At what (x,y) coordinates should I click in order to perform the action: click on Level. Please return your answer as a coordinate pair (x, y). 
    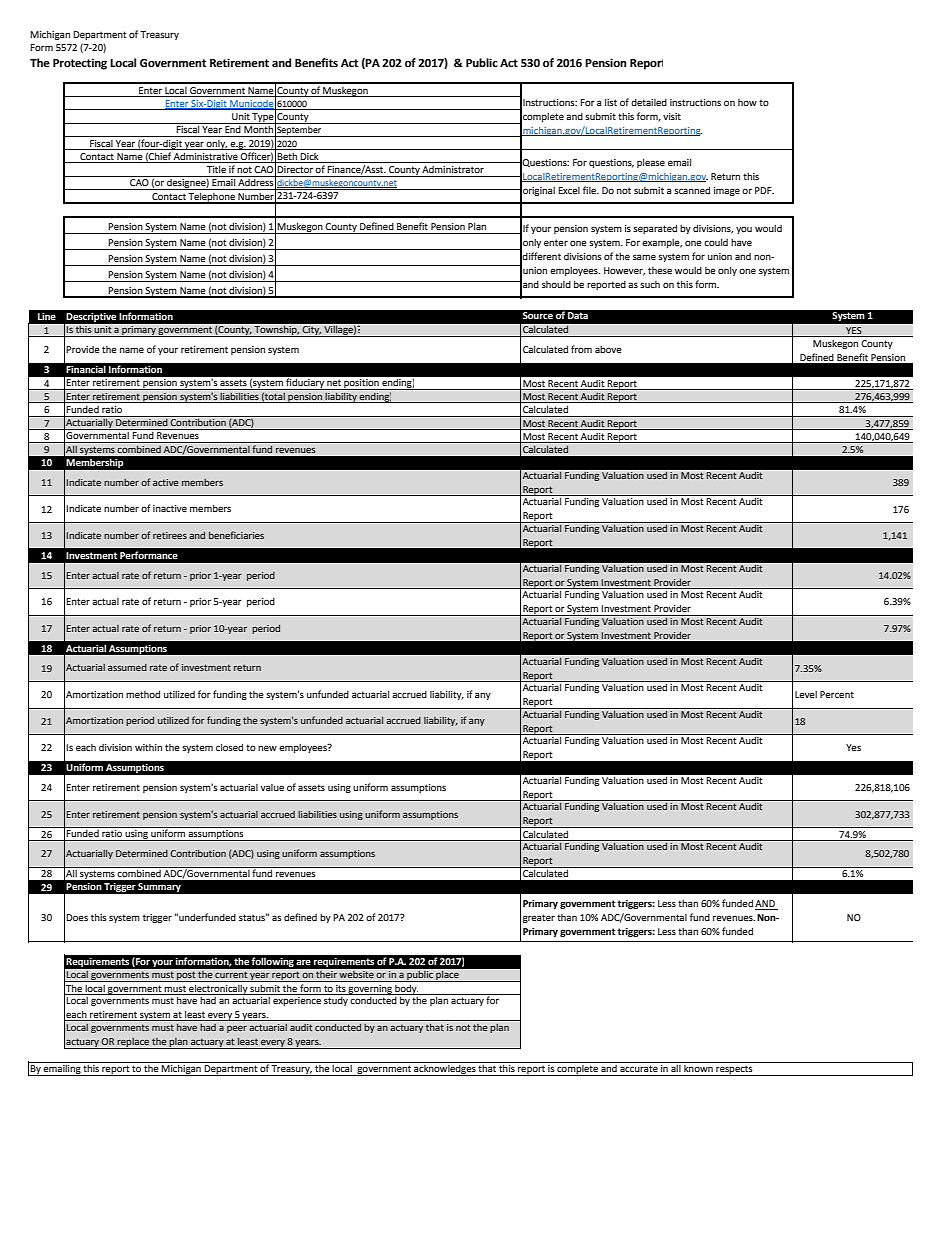
    Looking at the image, I should click on (806, 694).
